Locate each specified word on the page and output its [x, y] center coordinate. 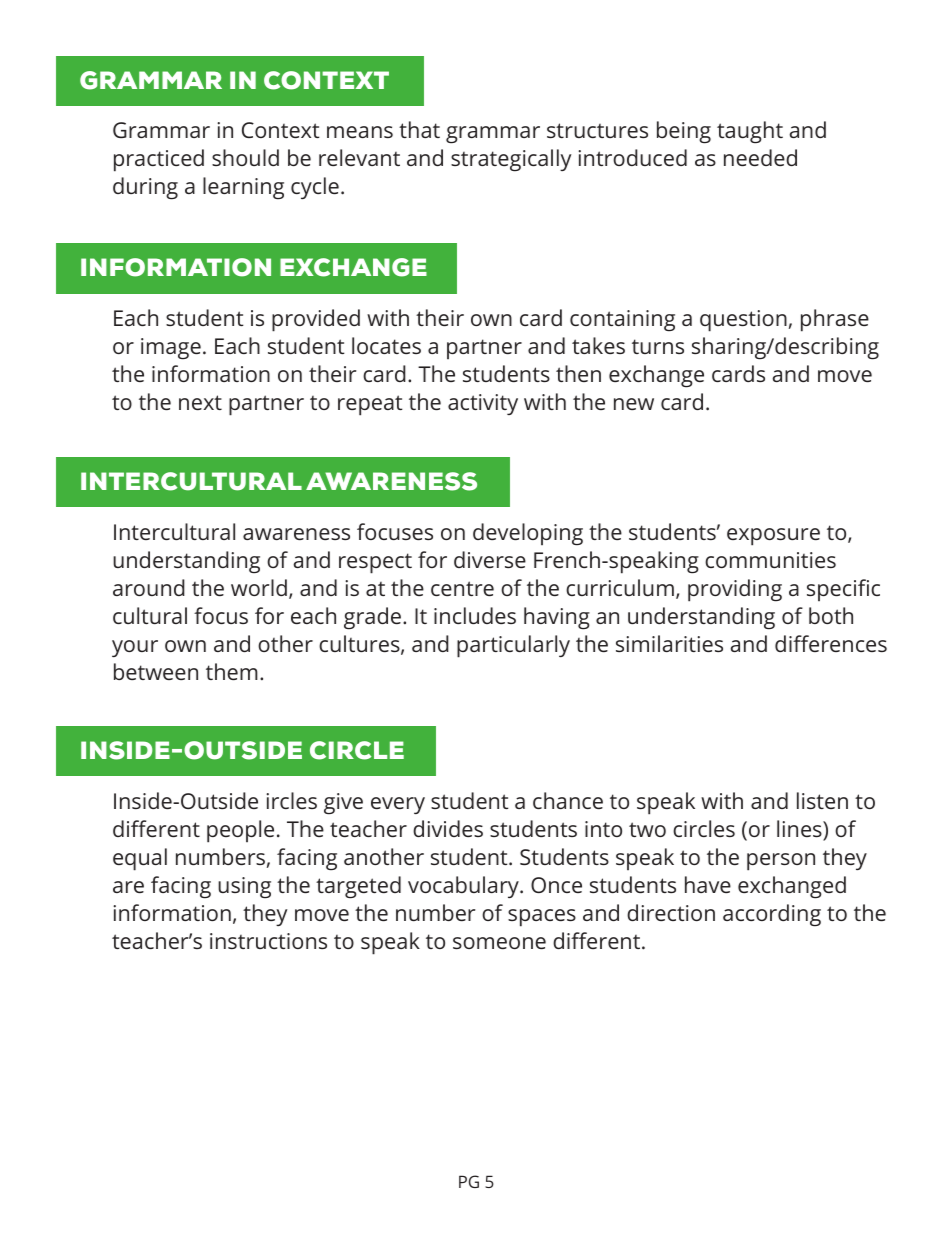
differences [831, 643]
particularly [513, 646]
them [232, 671]
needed [760, 157]
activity [483, 404]
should [245, 157]
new [634, 404]
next [200, 402]
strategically [511, 160]
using [244, 887]
